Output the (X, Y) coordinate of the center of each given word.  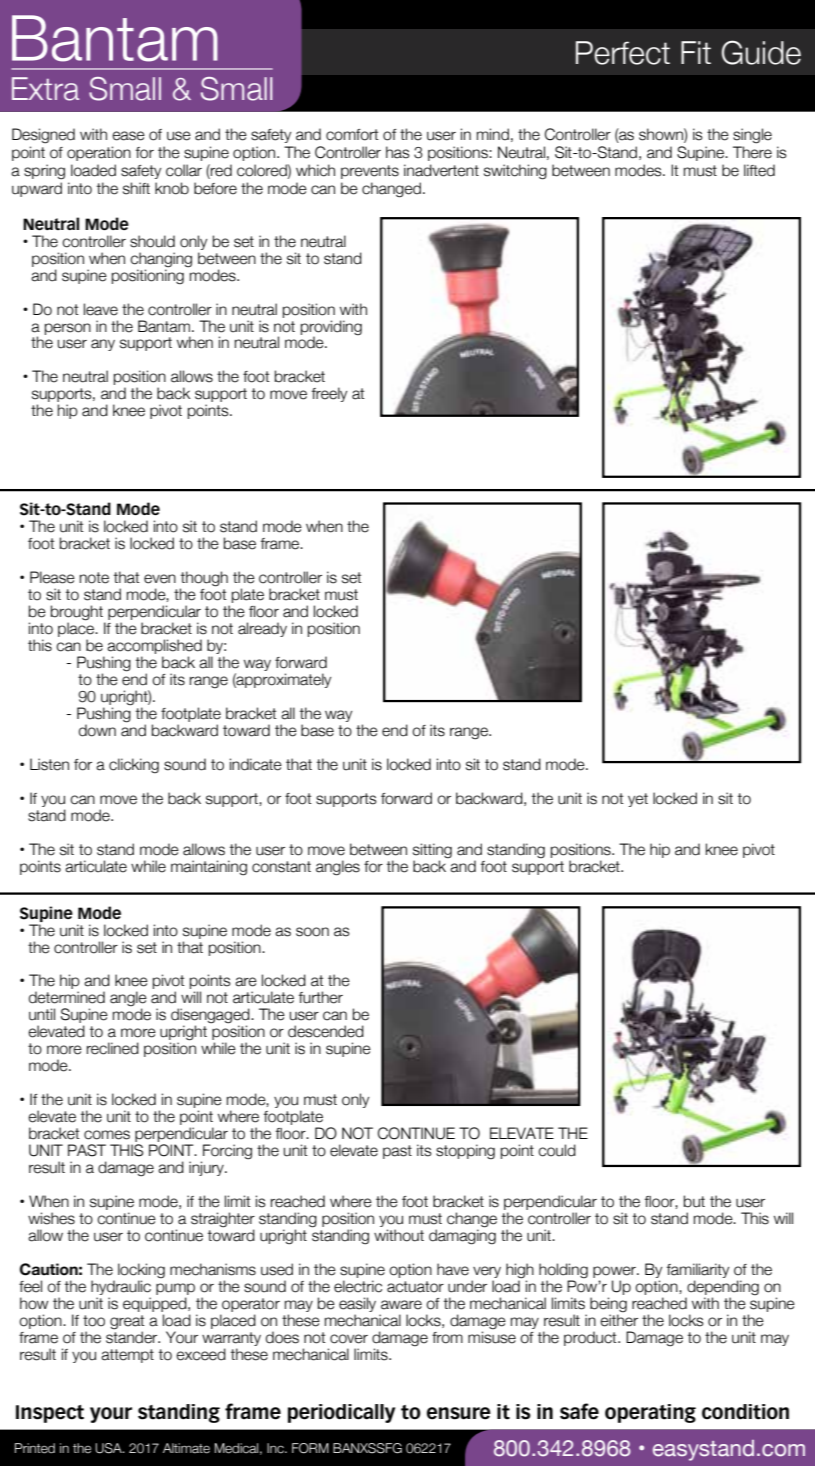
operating (650, 1413)
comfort (352, 135)
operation (99, 153)
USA (109, 1448)
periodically (341, 1413)
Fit (696, 52)
